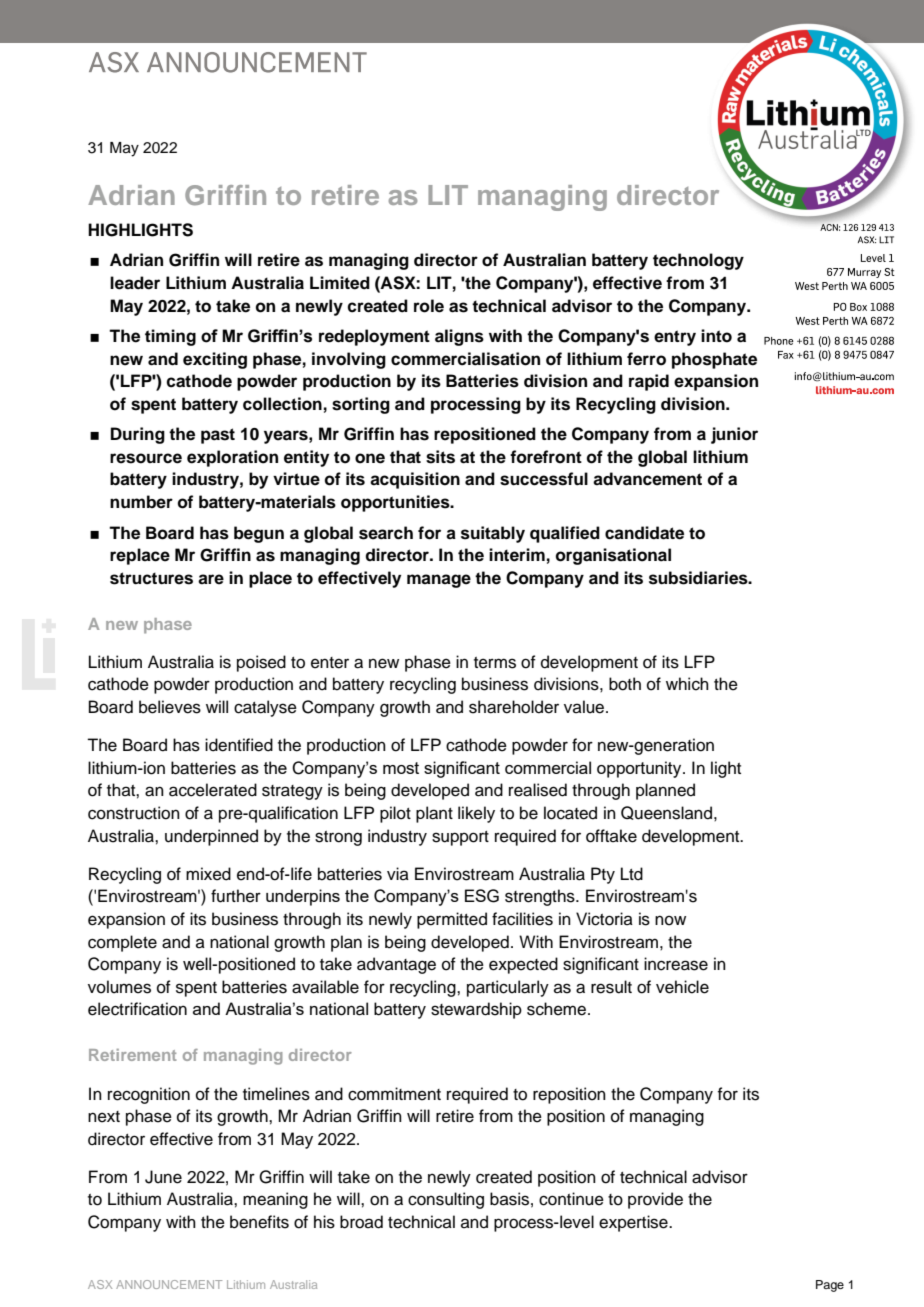 Image resolution: width=924 pixels, height=1307 pixels. I want to click on role, so click(429, 306).
